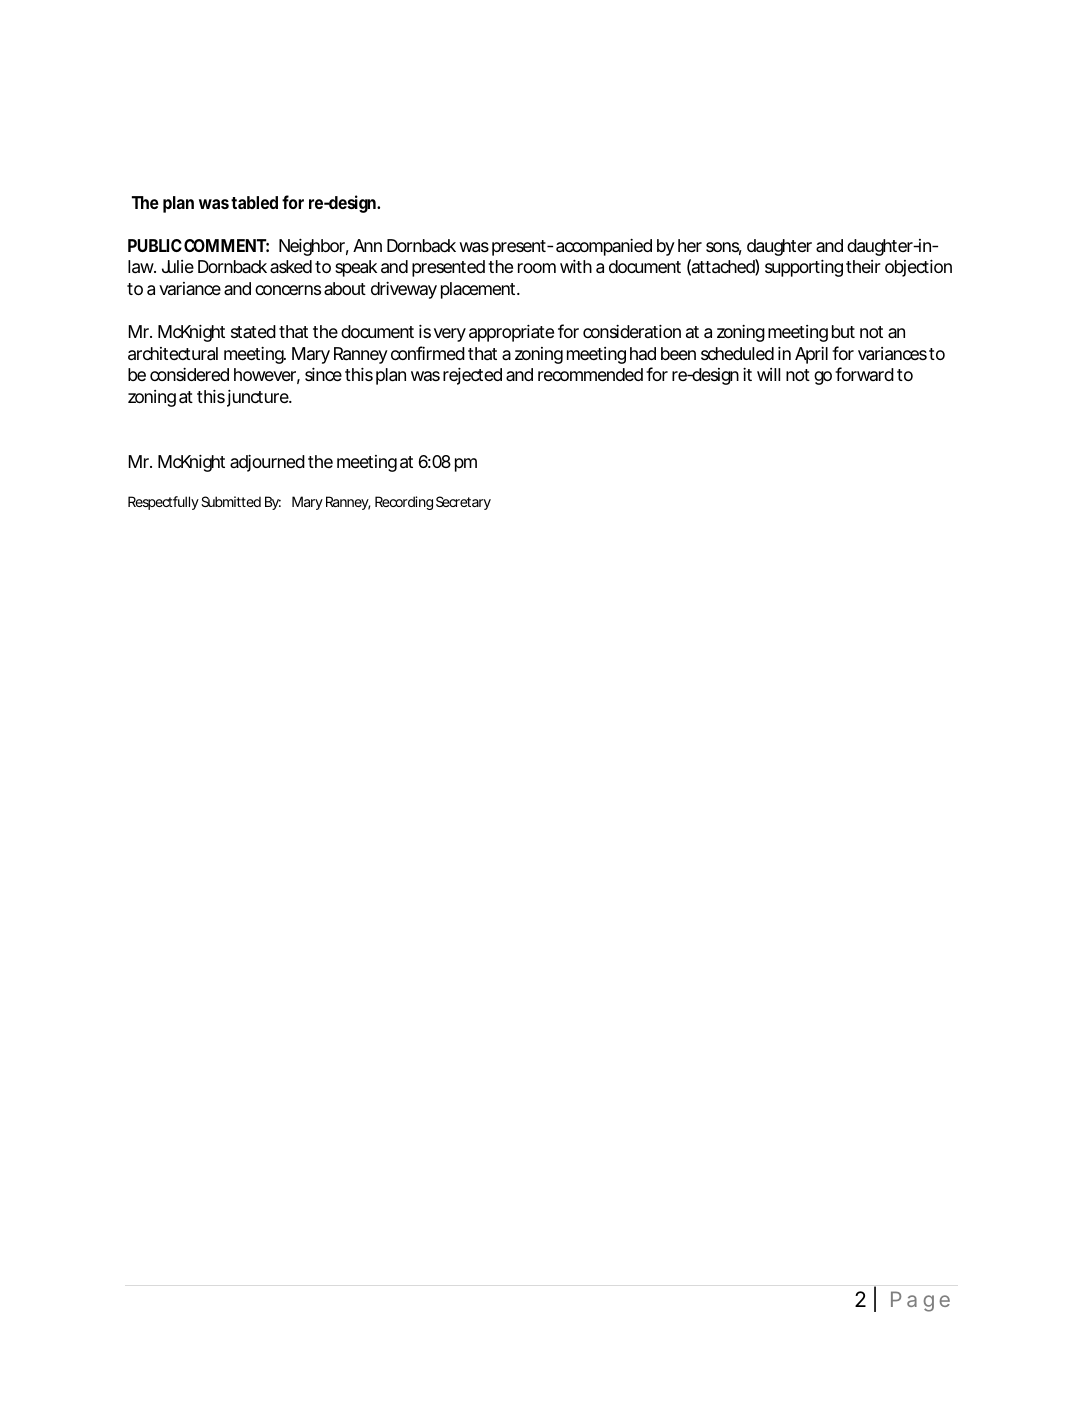  I want to click on forward, so click(864, 374).
